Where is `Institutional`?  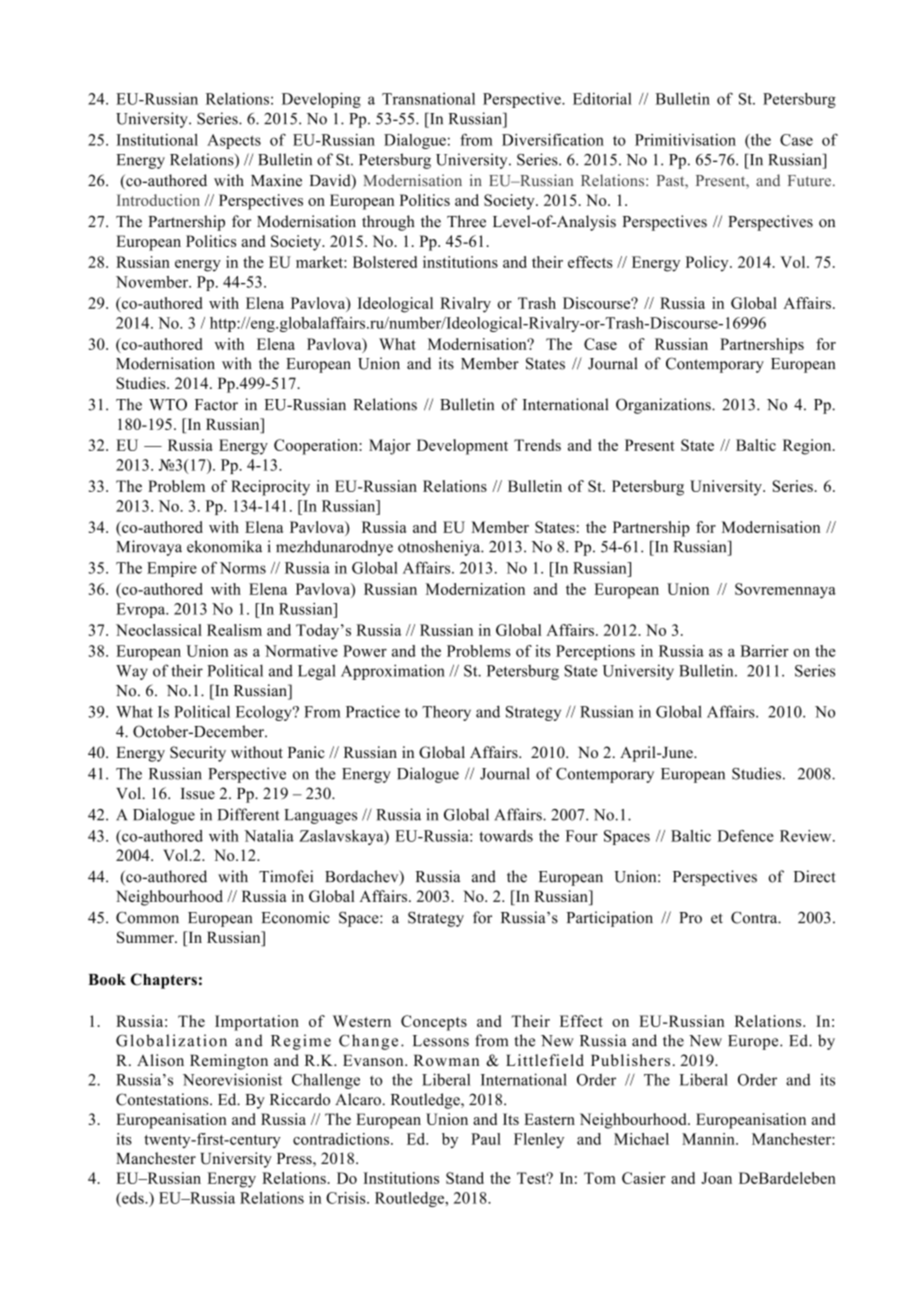
Institutional is located at coordinates (157, 140).
